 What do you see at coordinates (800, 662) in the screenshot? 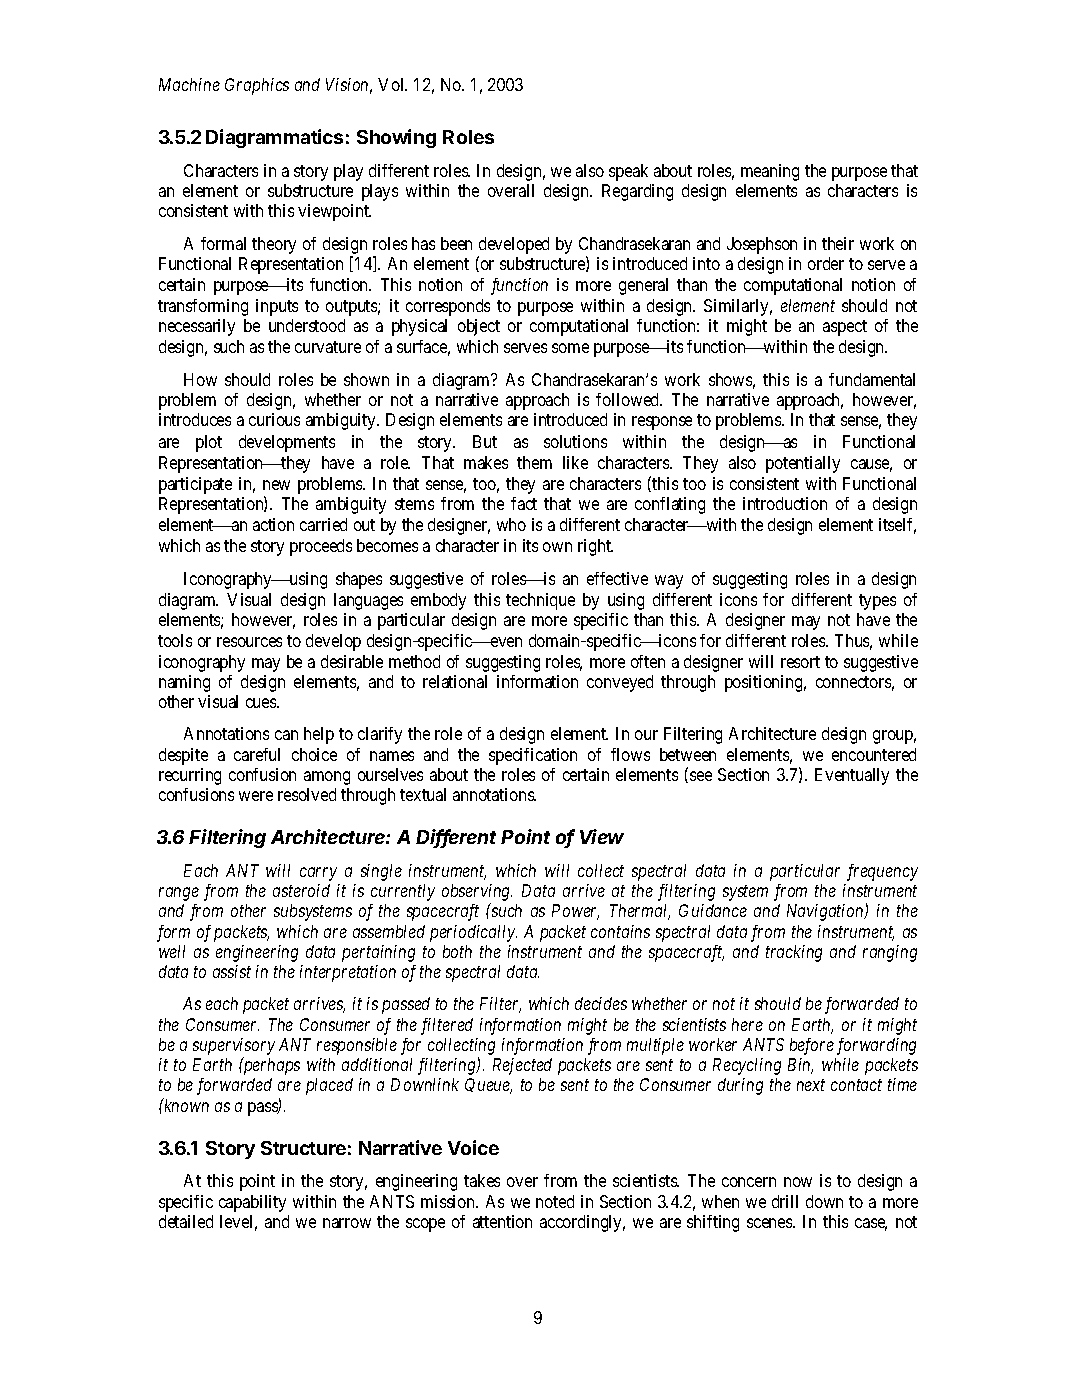
I see `resort` at bounding box center [800, 662].
